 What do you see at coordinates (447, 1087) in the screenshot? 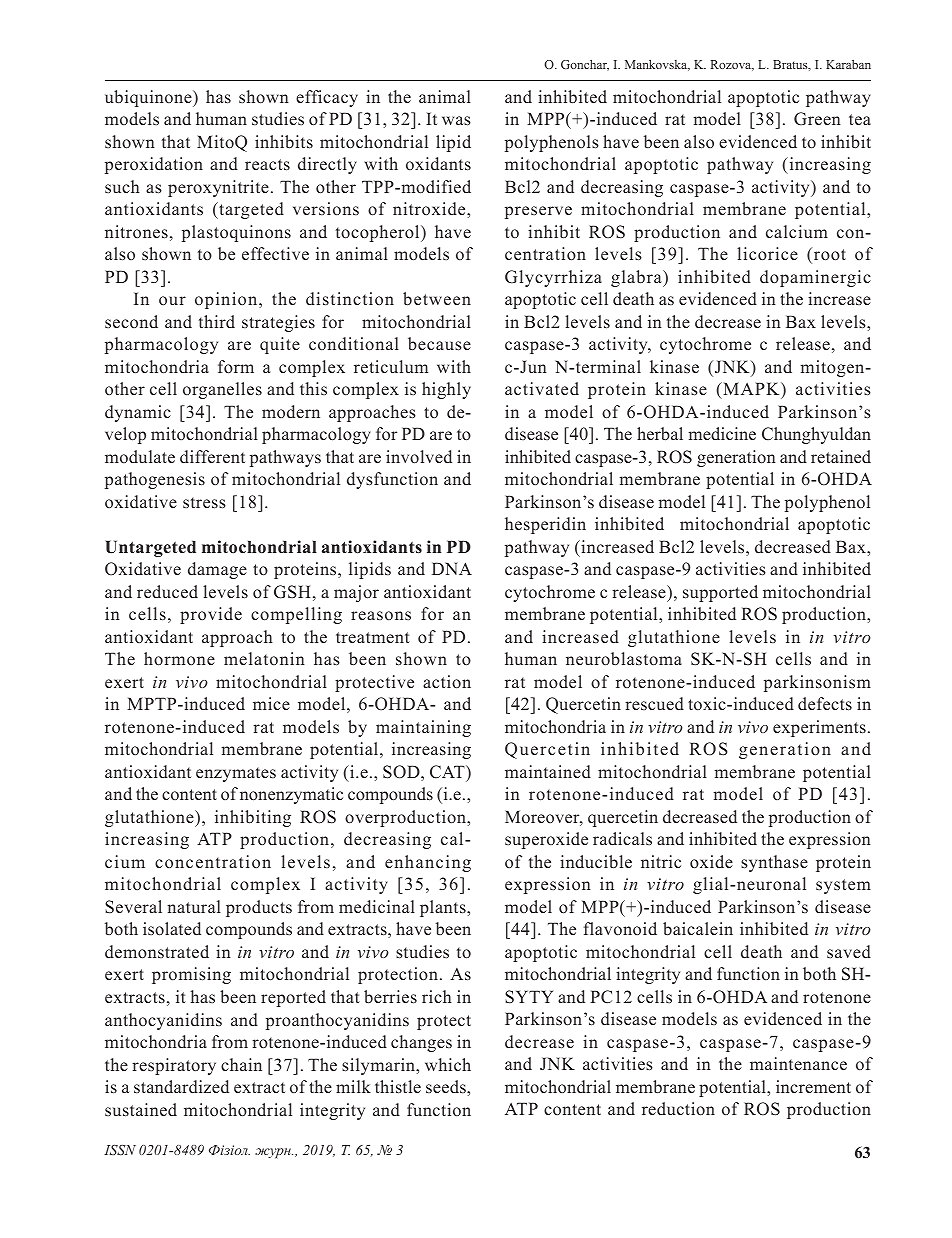
I see `seeds` at bounding box center [447, 1087].
